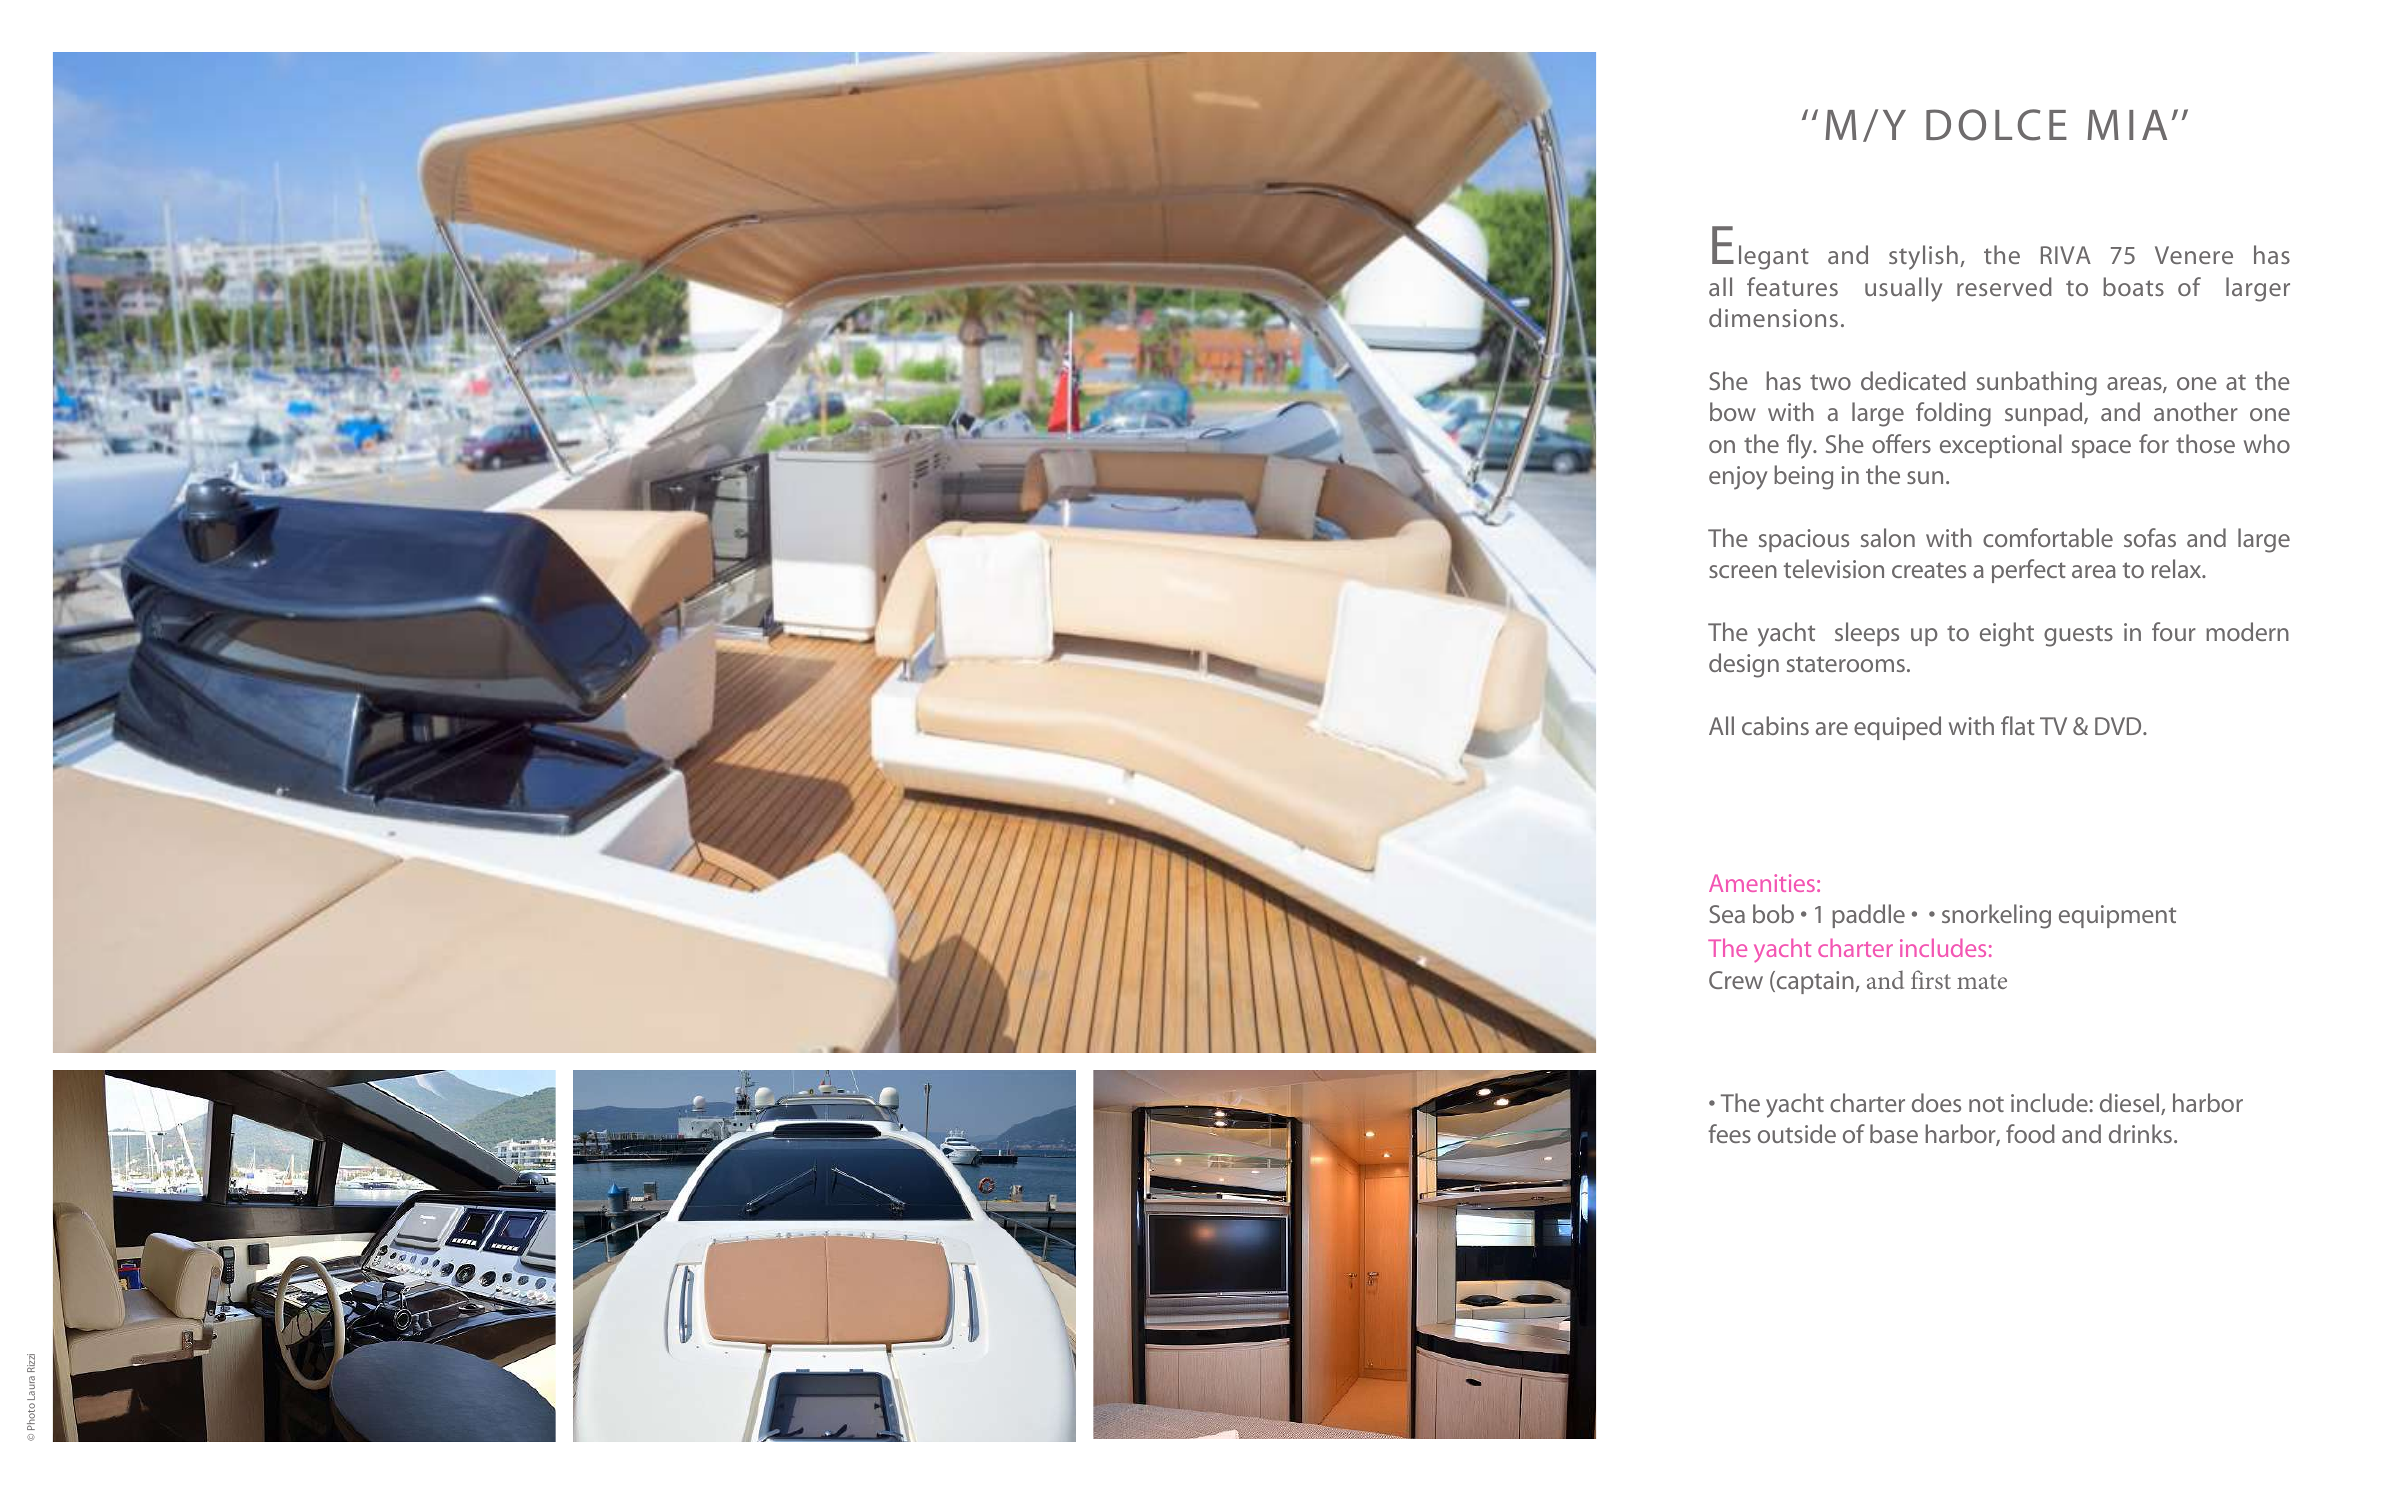 This image has height=1494, width=2390. What do you see at coordinates (2140, 1133) in the image?
I see `drinks` at bounding box center [2140, 1133].
